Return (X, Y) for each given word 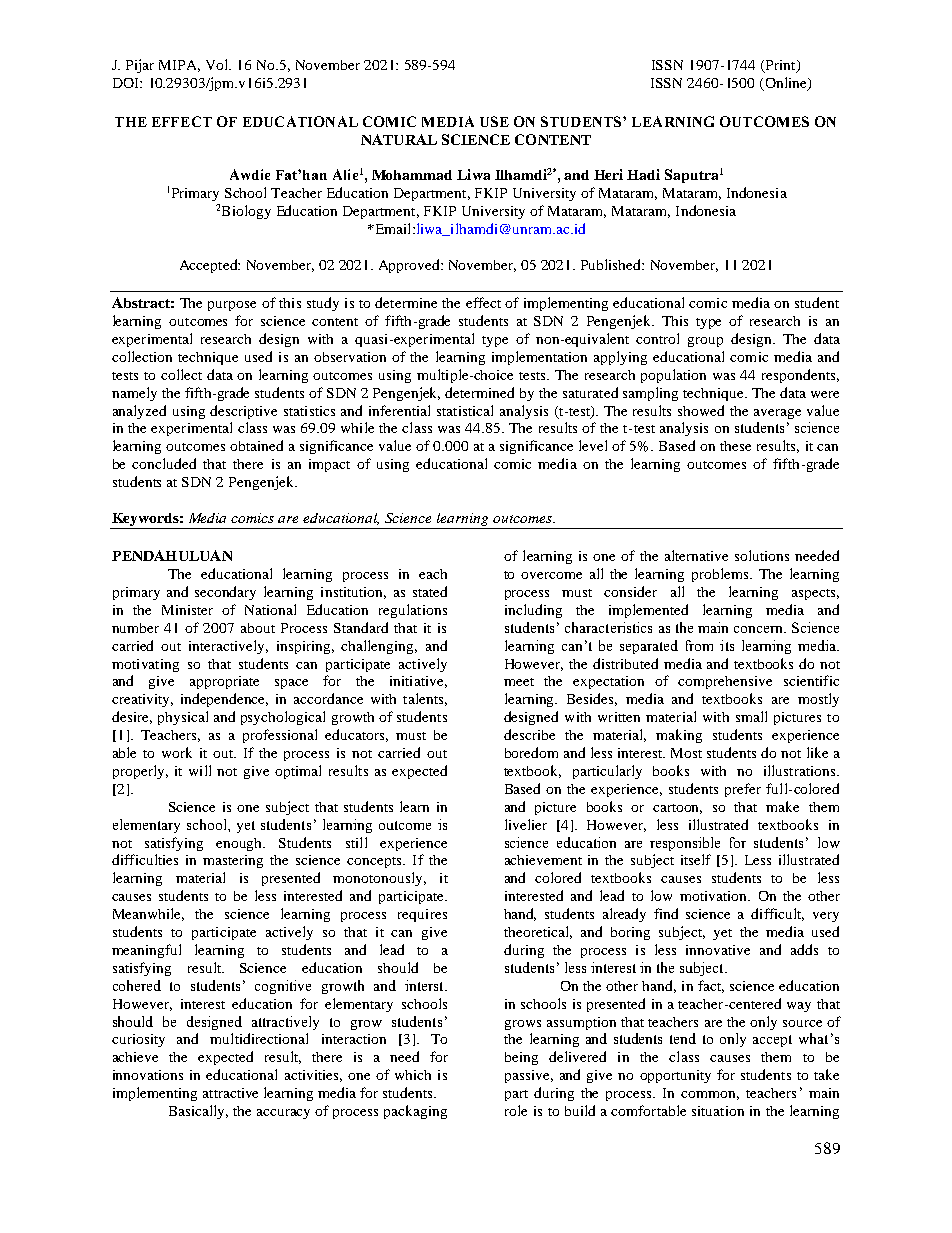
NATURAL (399, 139)
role (516, 1110)
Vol (218, 64)
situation (718, 1111)
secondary (225, 593)
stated (430, 591)
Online (787, 83)
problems (721, 575)
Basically (198, 1112)
